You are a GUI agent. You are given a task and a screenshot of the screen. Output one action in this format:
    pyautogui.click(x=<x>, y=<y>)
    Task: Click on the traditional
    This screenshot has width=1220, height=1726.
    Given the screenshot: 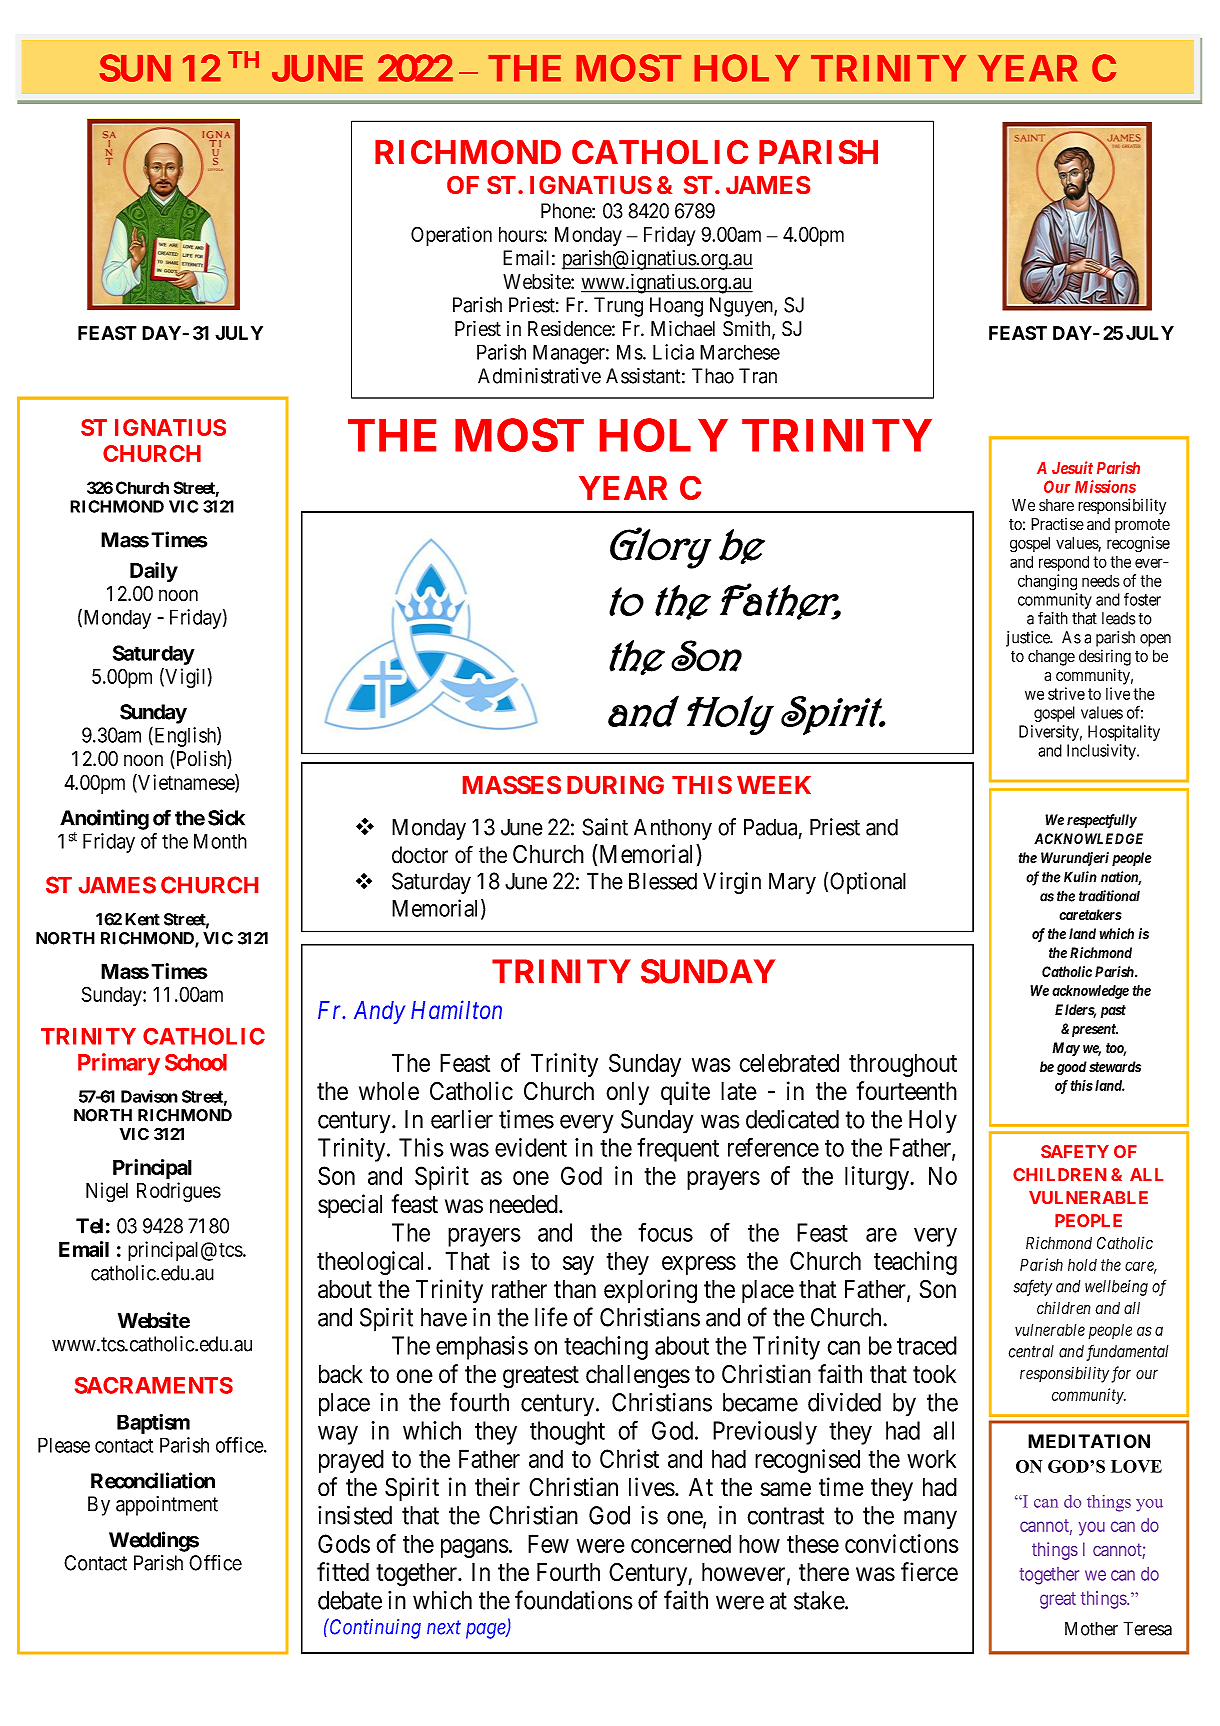 What is the action you would take?
    pyautogui.click(x=1109, y=896)
